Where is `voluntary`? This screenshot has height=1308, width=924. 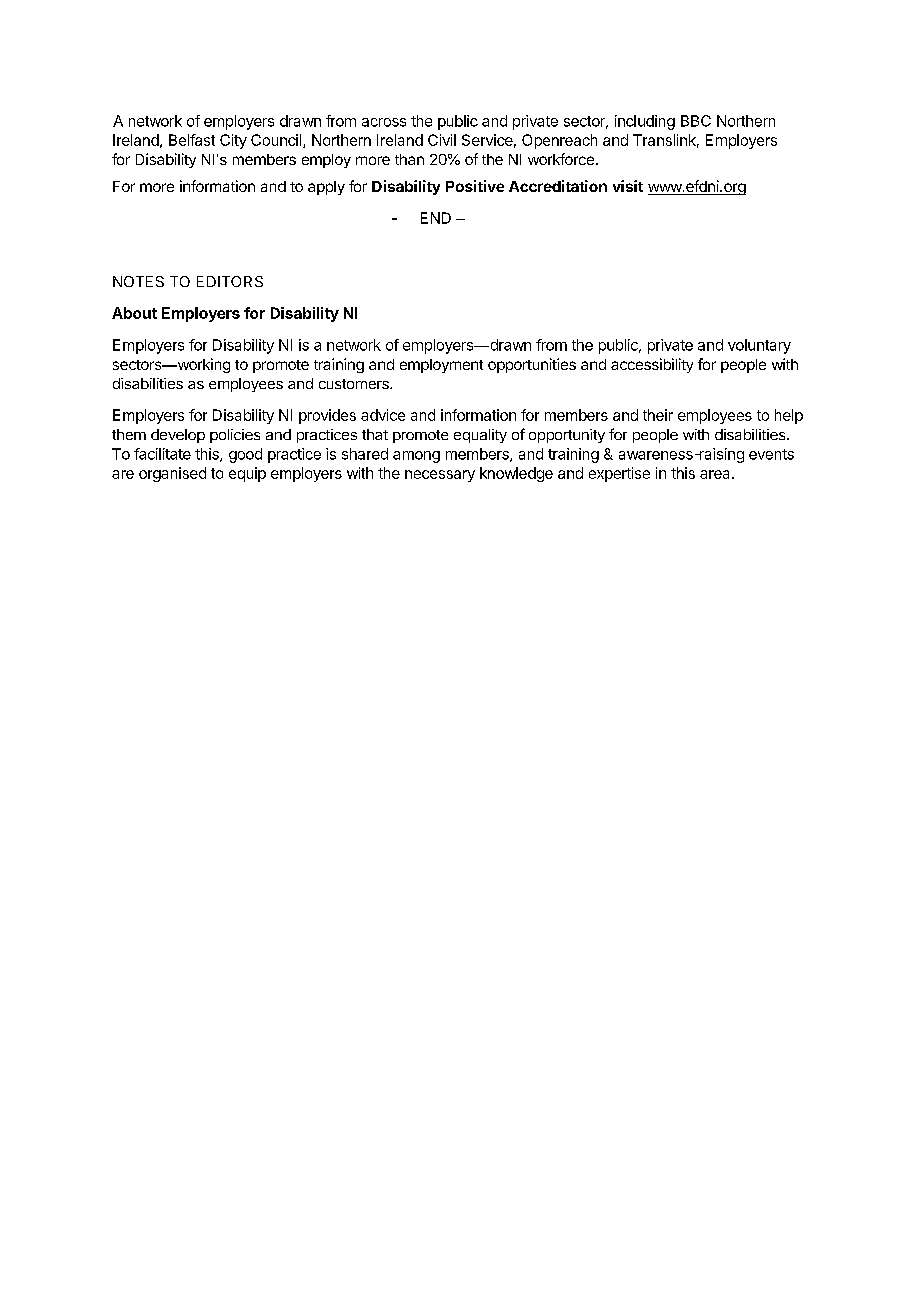 voluntary is located at coordinates (759, 346).
